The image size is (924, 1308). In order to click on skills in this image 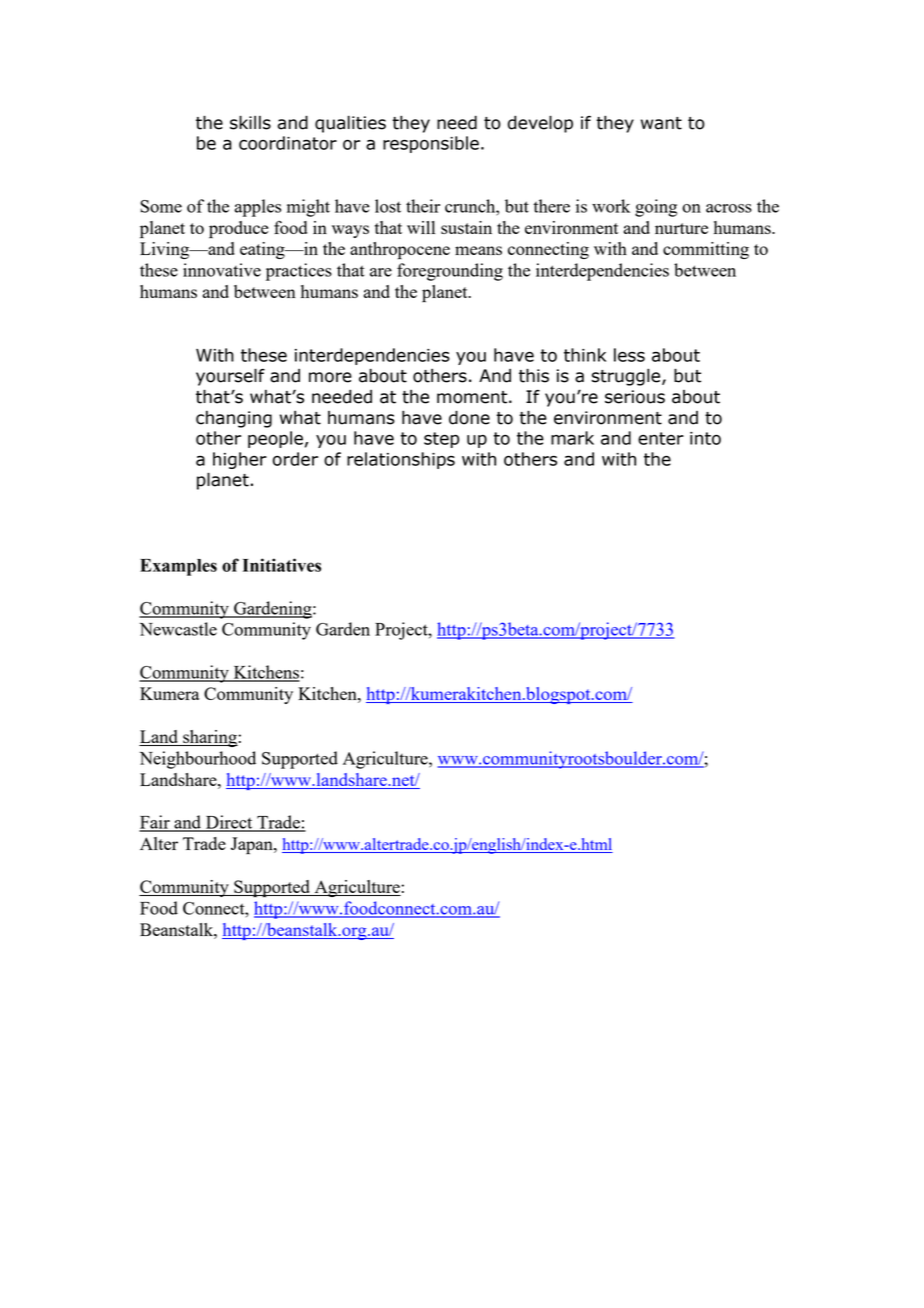, I will do `click(250, 122)`.
